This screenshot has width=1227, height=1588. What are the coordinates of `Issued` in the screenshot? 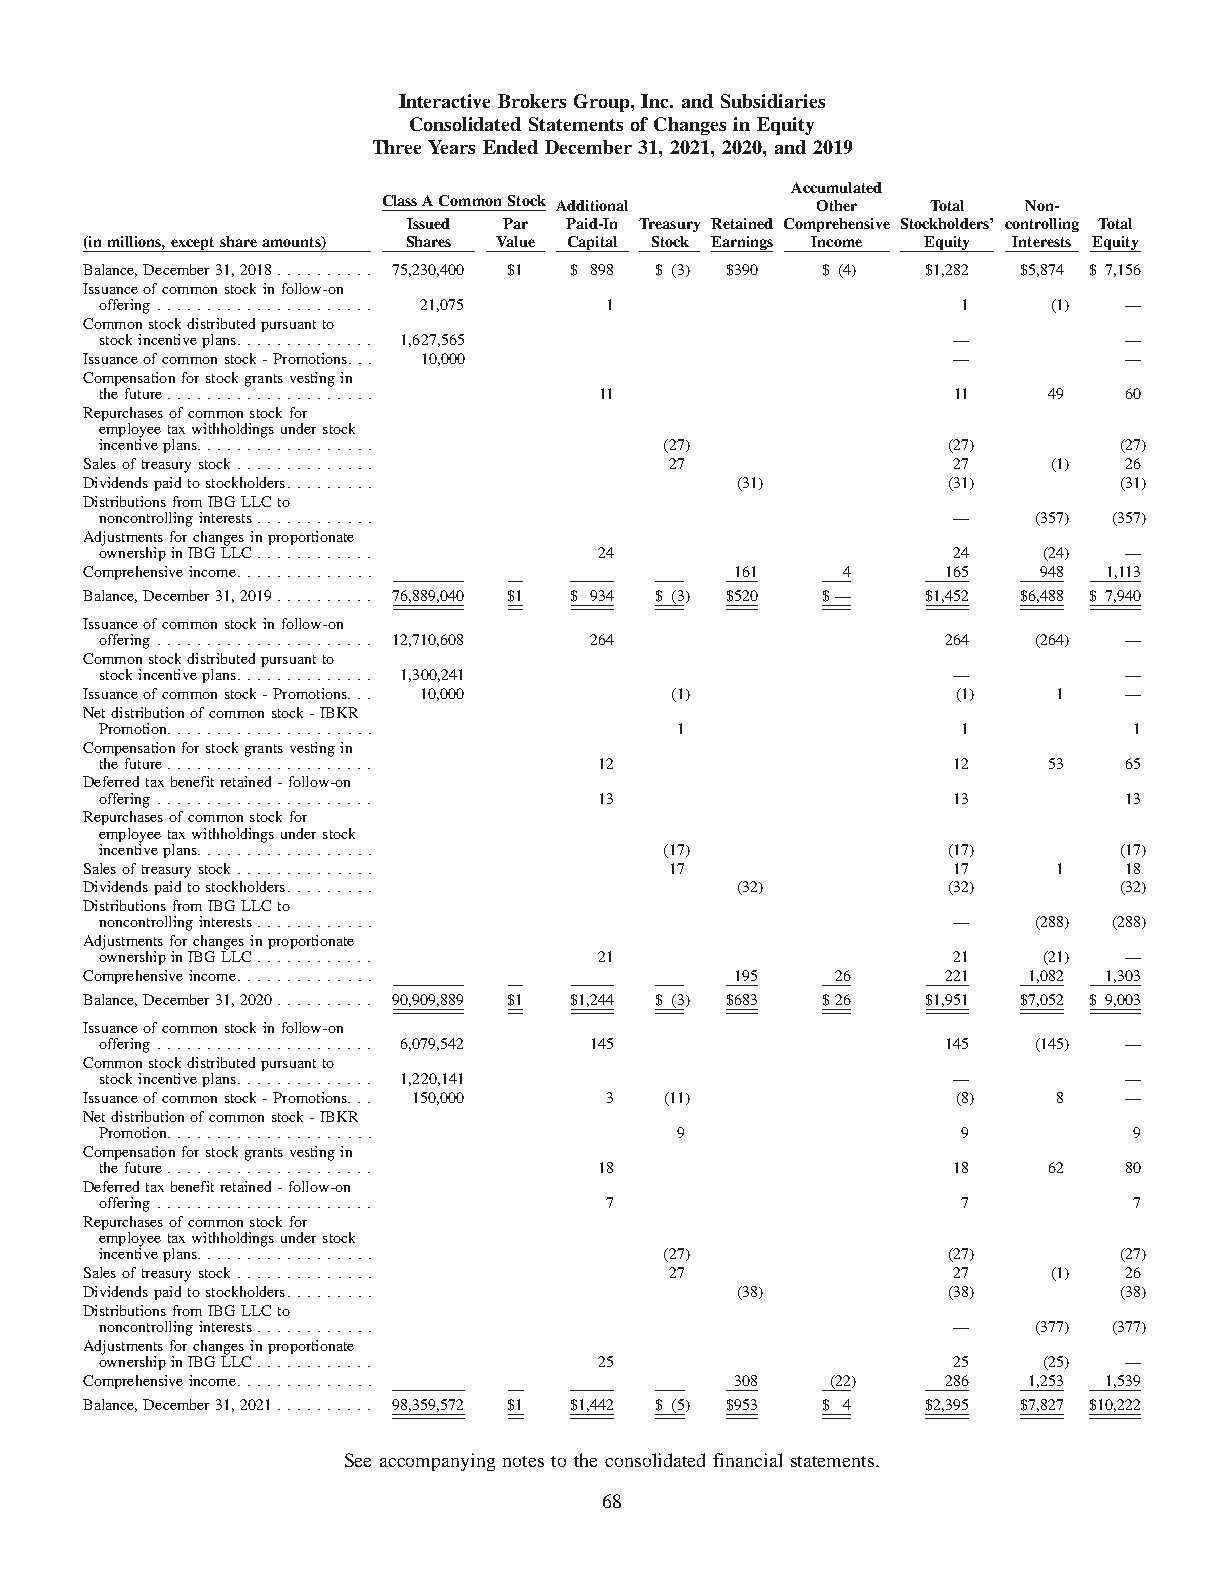 It's located at (428, 223).
